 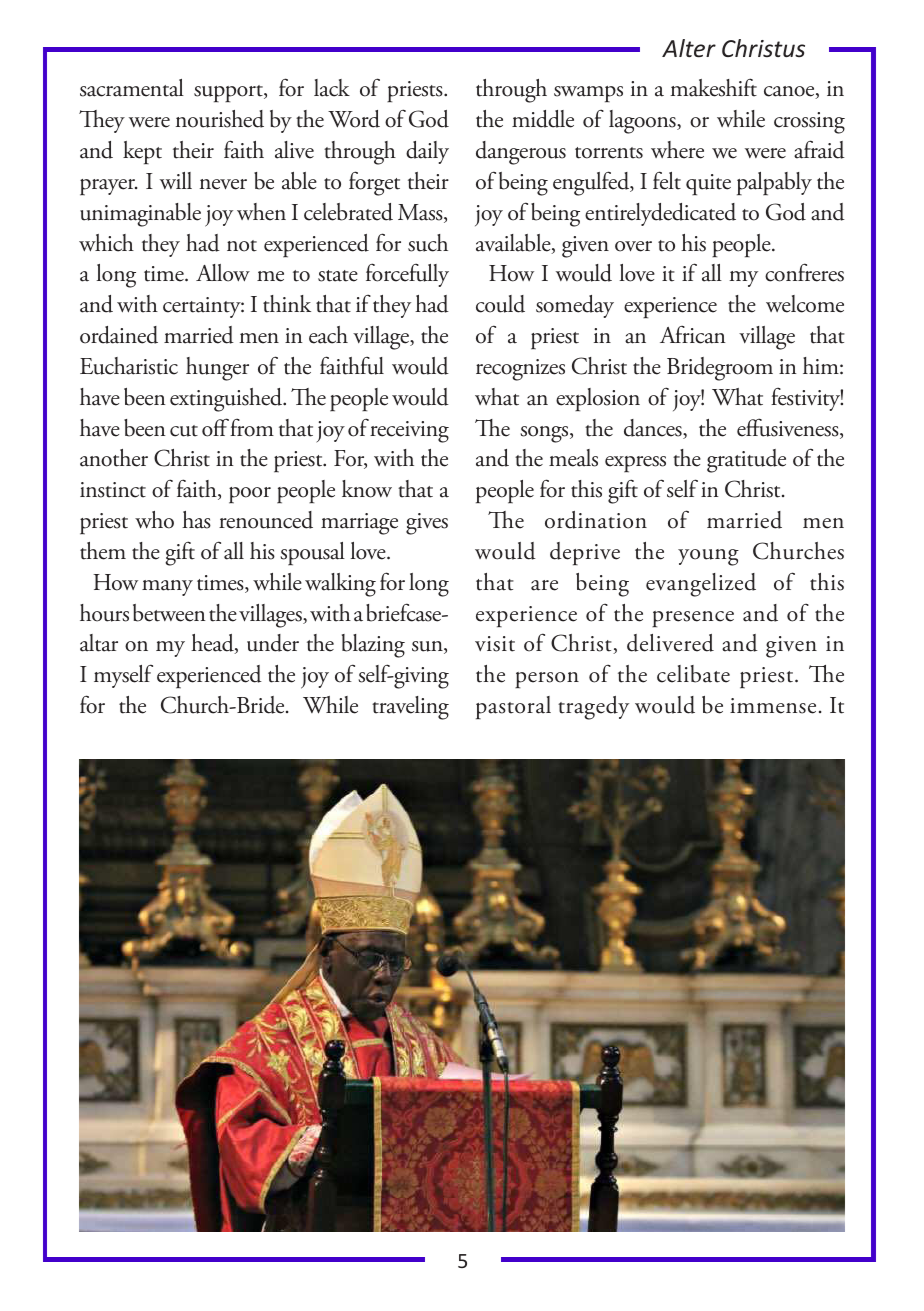 What do you see at coordinates (708, 185) in the screenshot?
I see `quite` at bounding box center [708, 185].
